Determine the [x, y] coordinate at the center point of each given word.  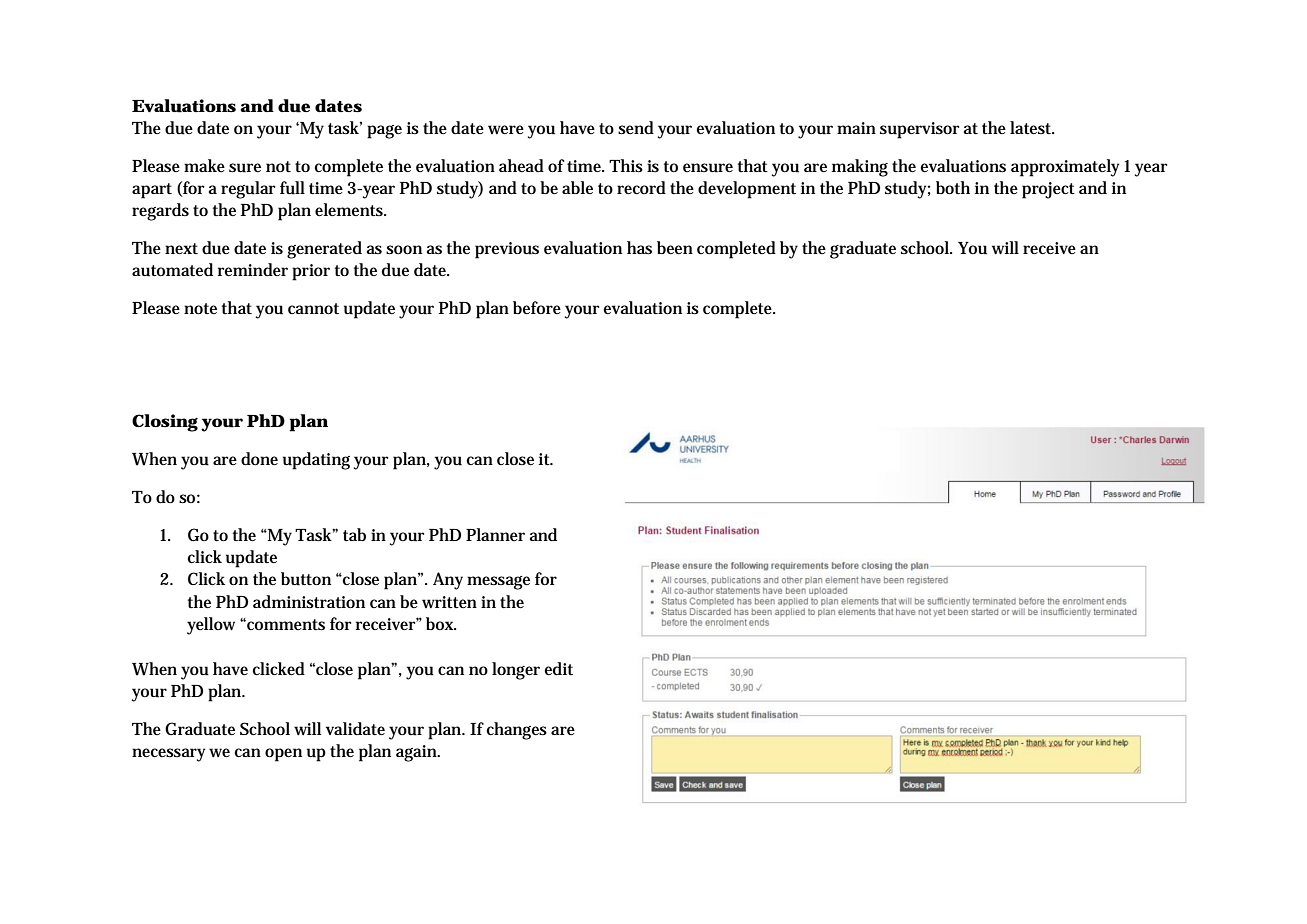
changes [517, 731]
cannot [313, 308]
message [498, 583]
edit [558, 669]
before [537, 307]
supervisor [919, 130]
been [675, 247]
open [283, 755]
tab [354, 535]
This [626, 166]
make [204, 165]
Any [448, 581]
